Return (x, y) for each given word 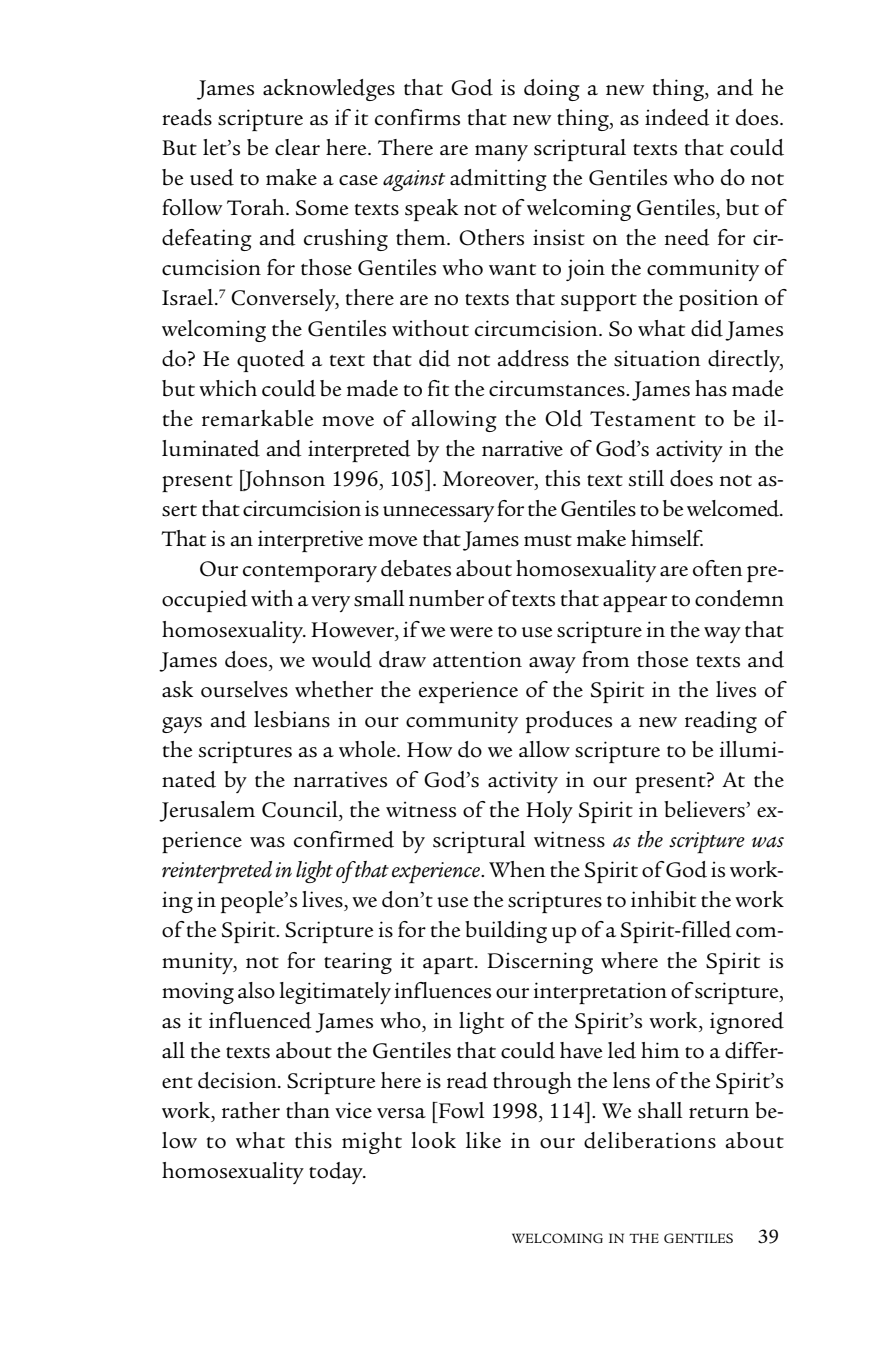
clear (297, 147)
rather (251, 1110)
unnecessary (438, 514)
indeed (677, 117)
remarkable (257, 418)
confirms (417, 117)
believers (705, 809)
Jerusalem (207, 811)
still (646, 478)
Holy (549, 812)
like (483, 1140)
